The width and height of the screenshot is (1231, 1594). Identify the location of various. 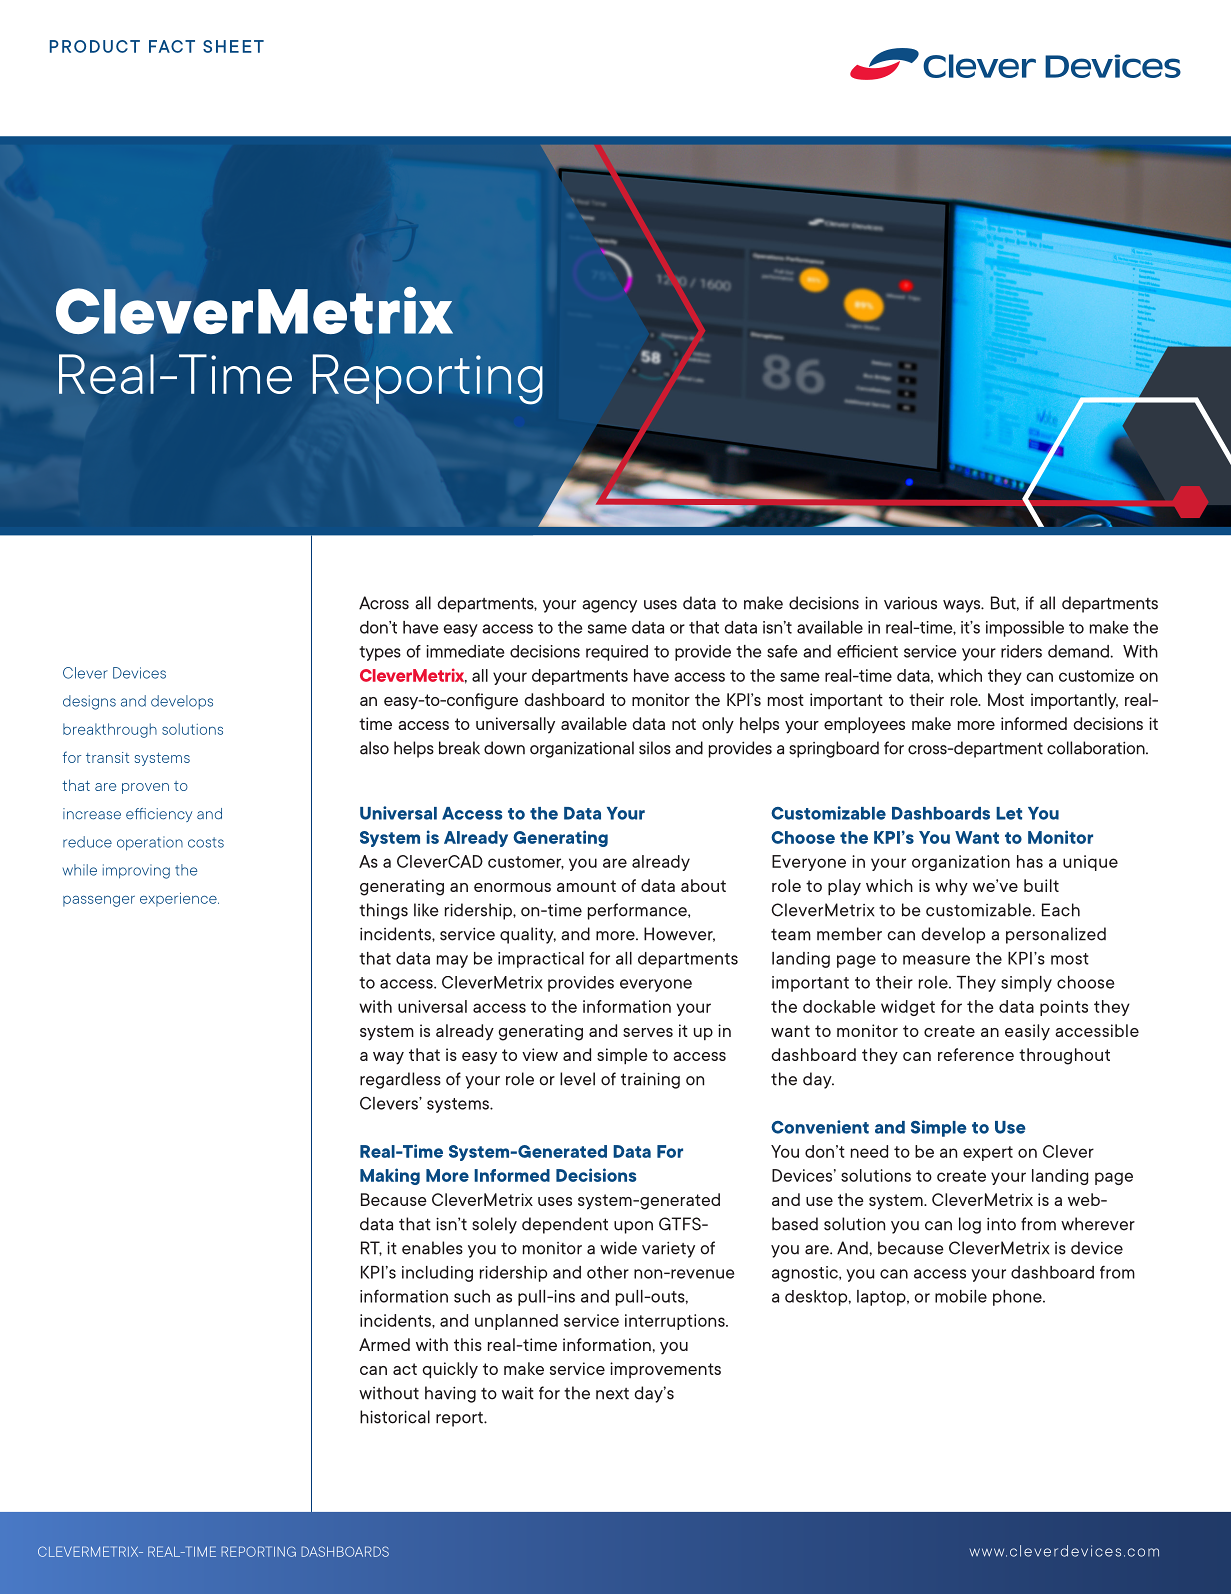
(910, 603).
